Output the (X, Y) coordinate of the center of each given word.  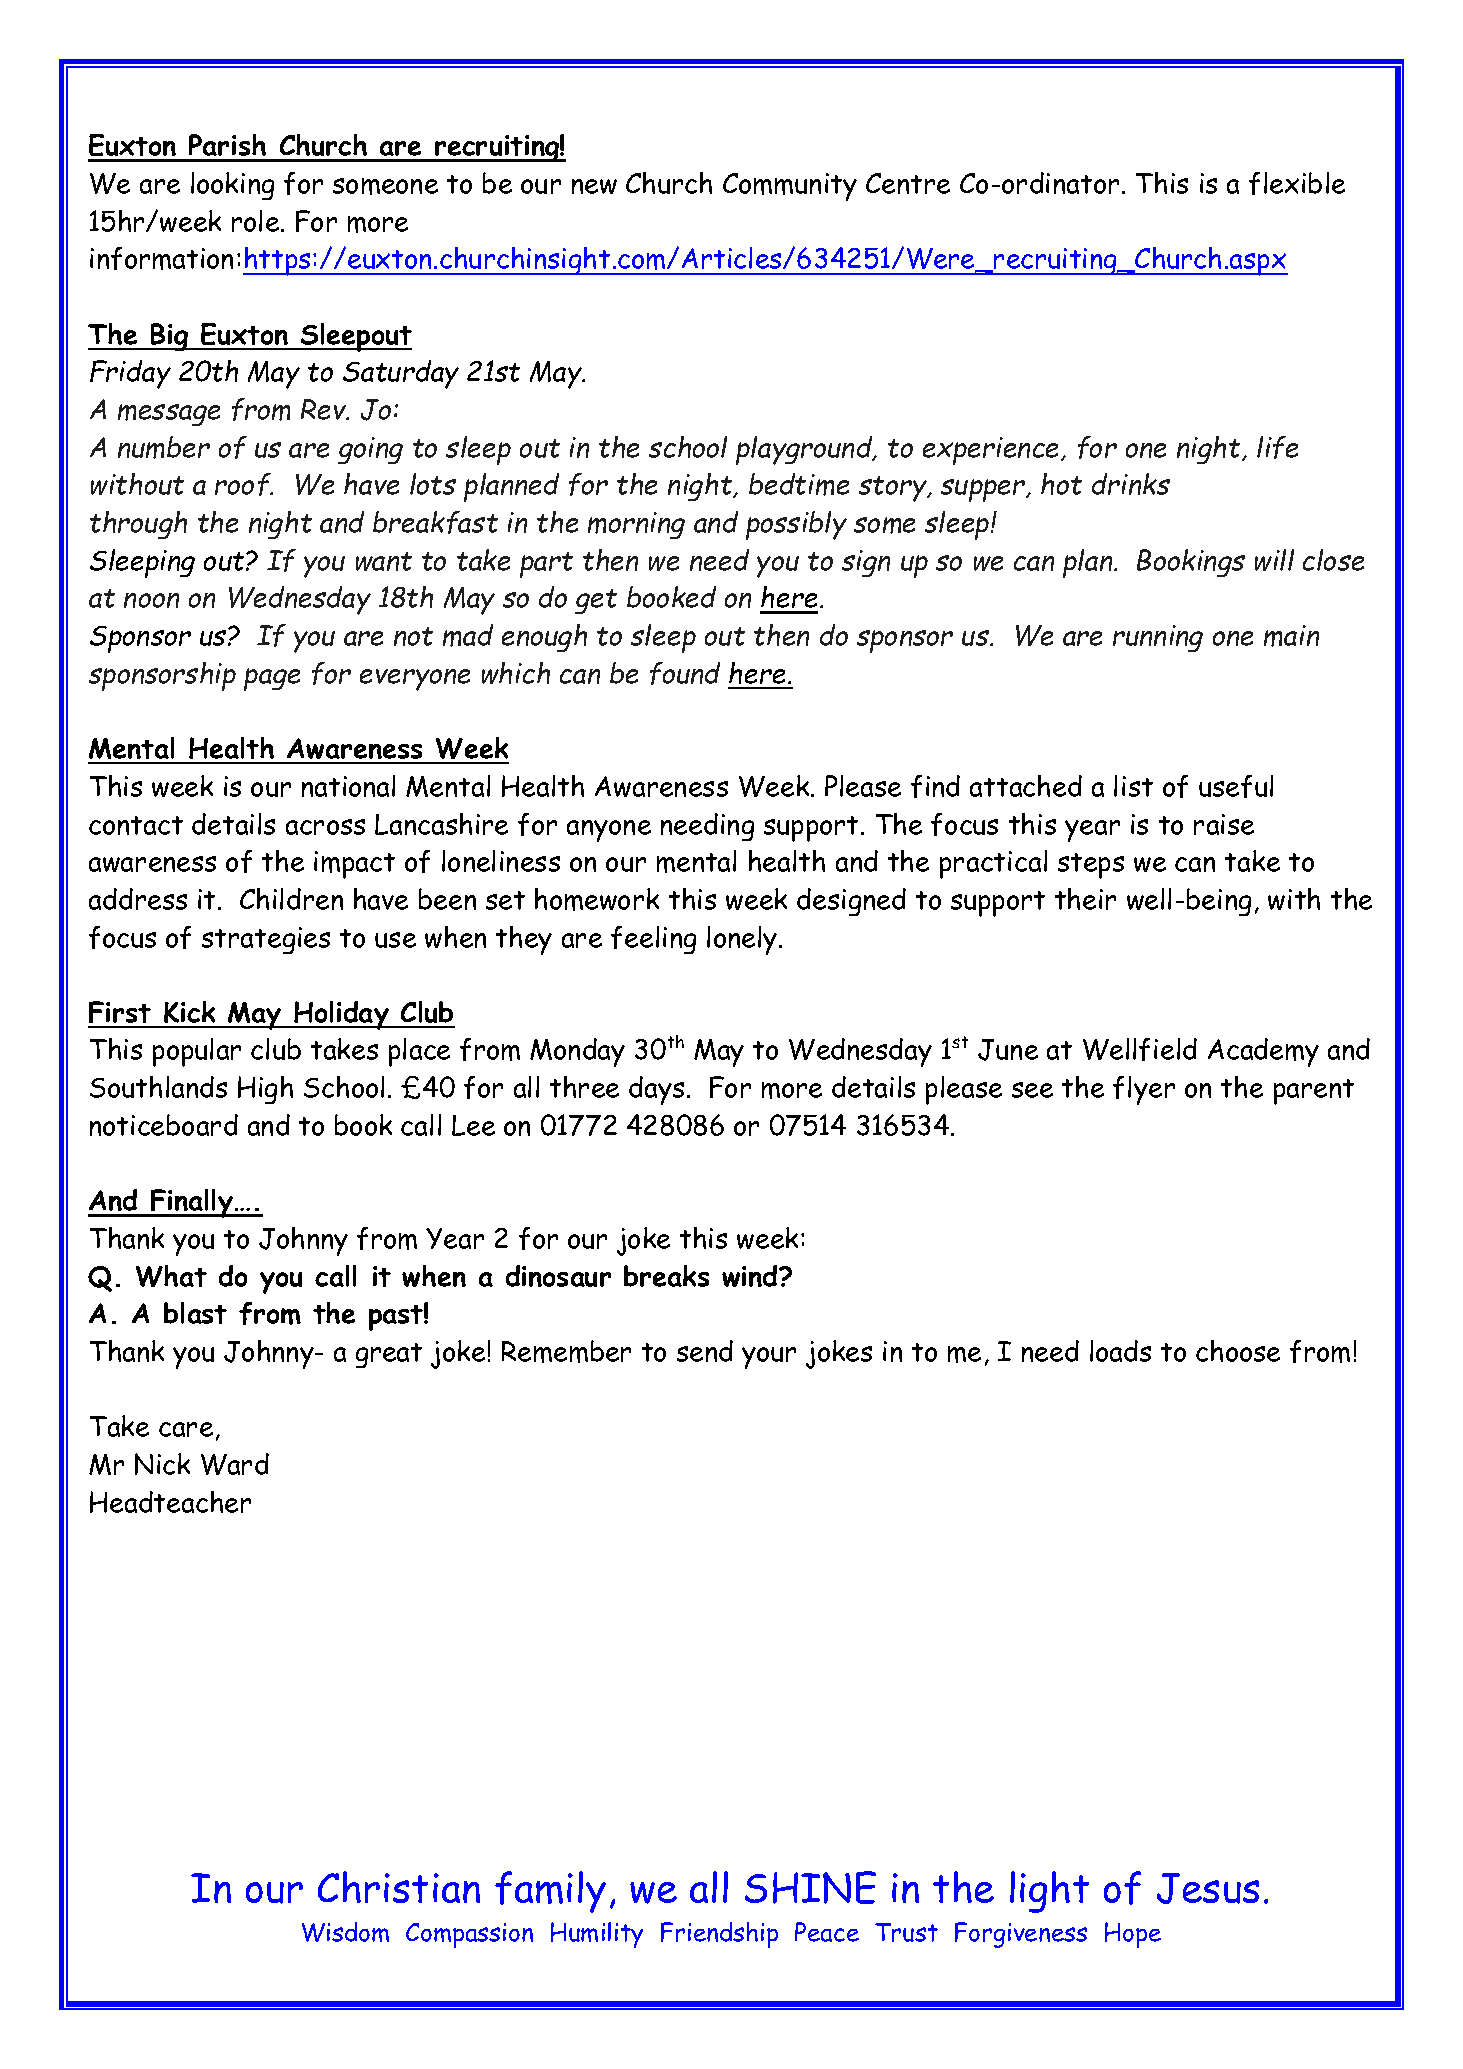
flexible (1297, 183)
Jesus (1208, 1888)
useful (1236, 786)
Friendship (719, 1935)
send (705, 1351)
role (257, 221)
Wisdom (345, 1932)
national (348, 786)
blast (195, 1313)
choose (1238, 1351)
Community (790, 187)
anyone (609, 831)
